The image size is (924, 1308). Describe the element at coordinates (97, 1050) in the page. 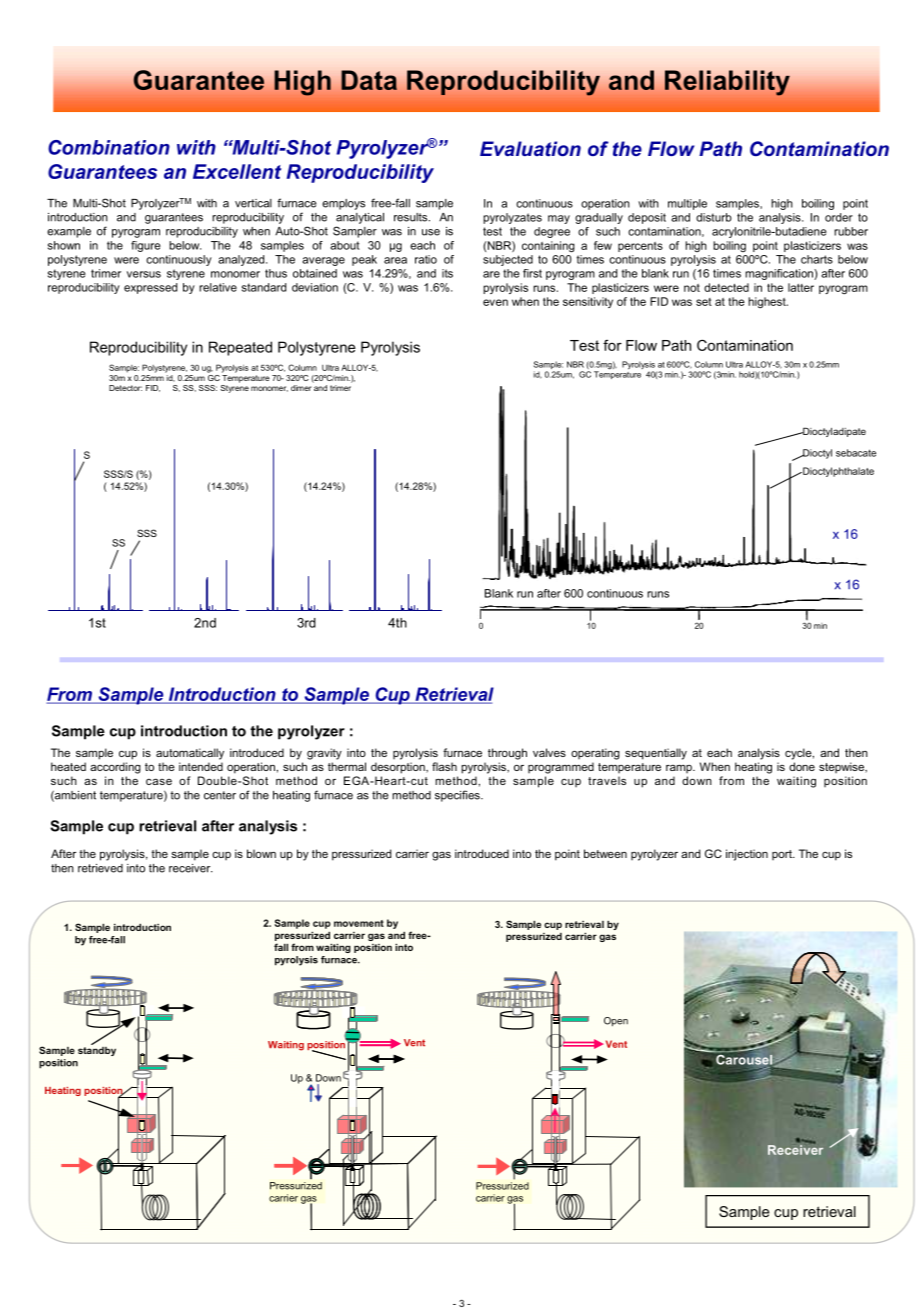

I see `standby` at that location.
